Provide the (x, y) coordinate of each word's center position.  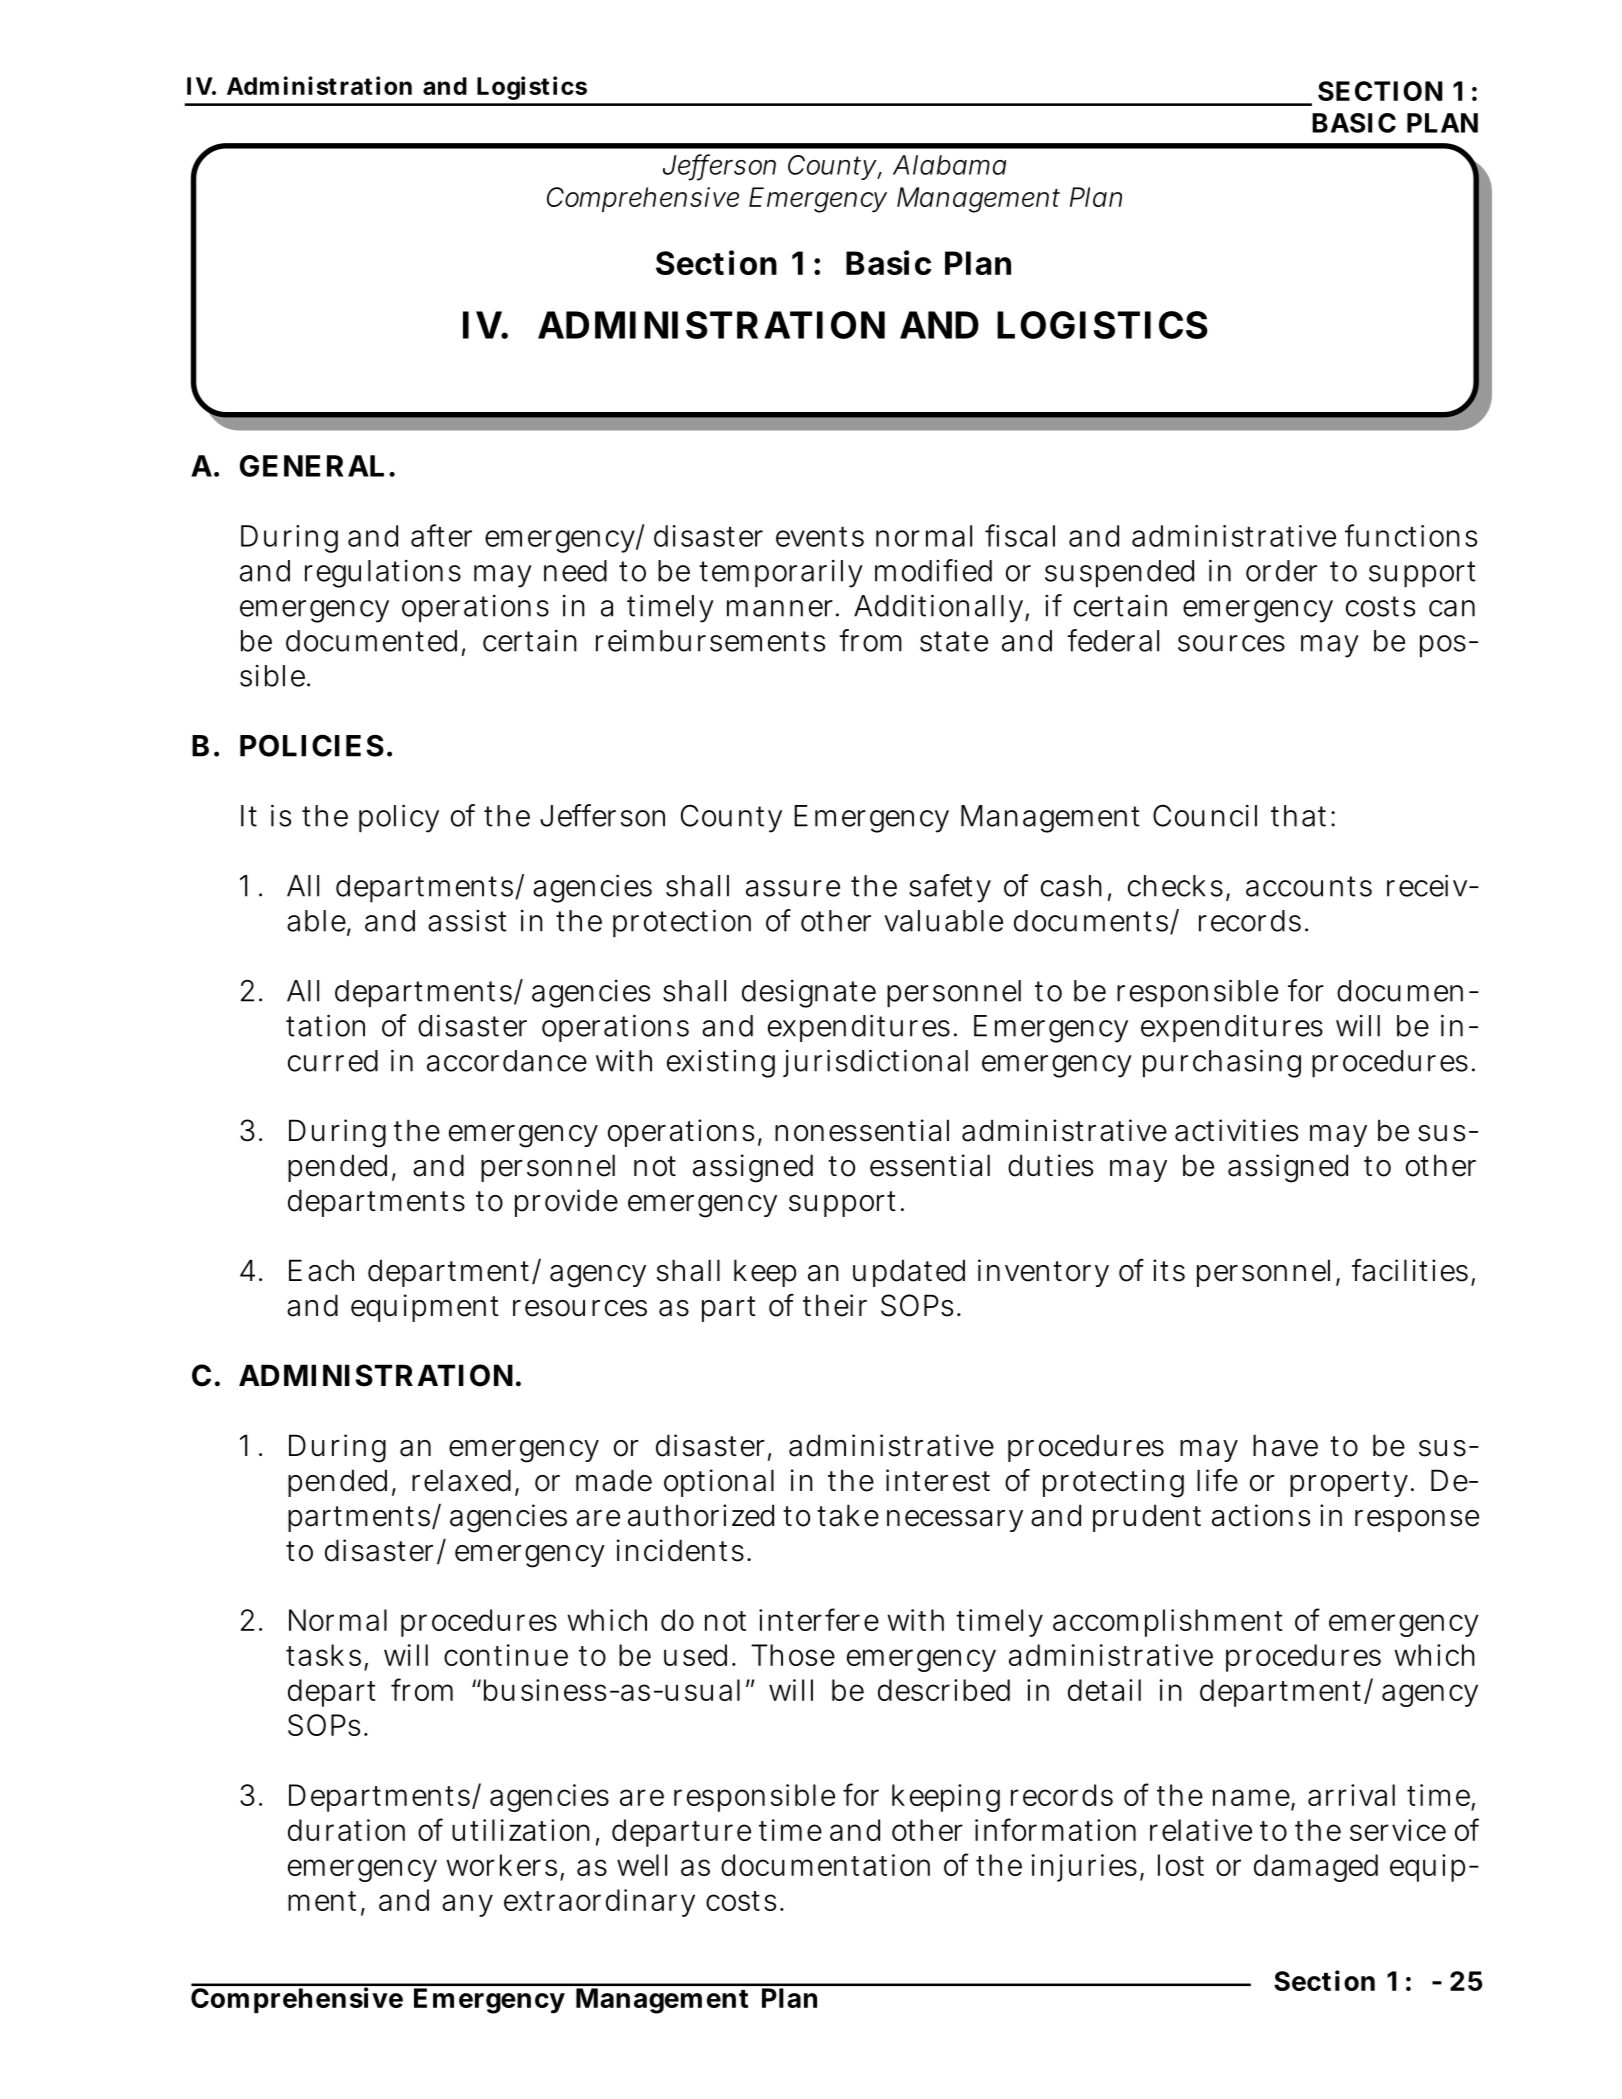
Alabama (949, 165)
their (835, 1305)
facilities (1410, 1270)
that (1298, 816)
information (1055, 1829)
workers (501, 1865)
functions (1411, 535)
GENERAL (312, 466)
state (954, 641)
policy (399, 818)
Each (321, 1270)
